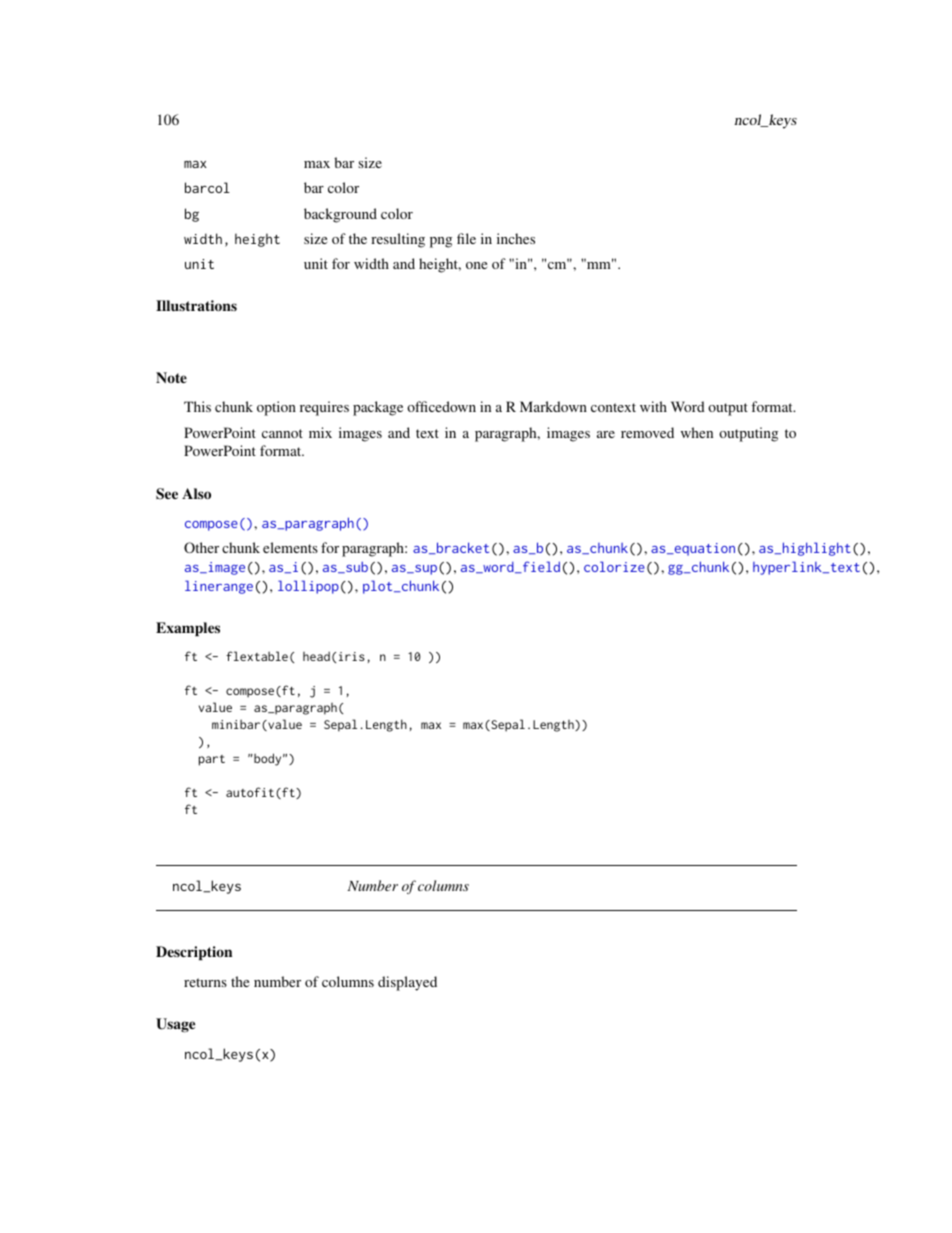  Describe the element at coordinates (194, 953) in the image. I see `Description` at that location.
